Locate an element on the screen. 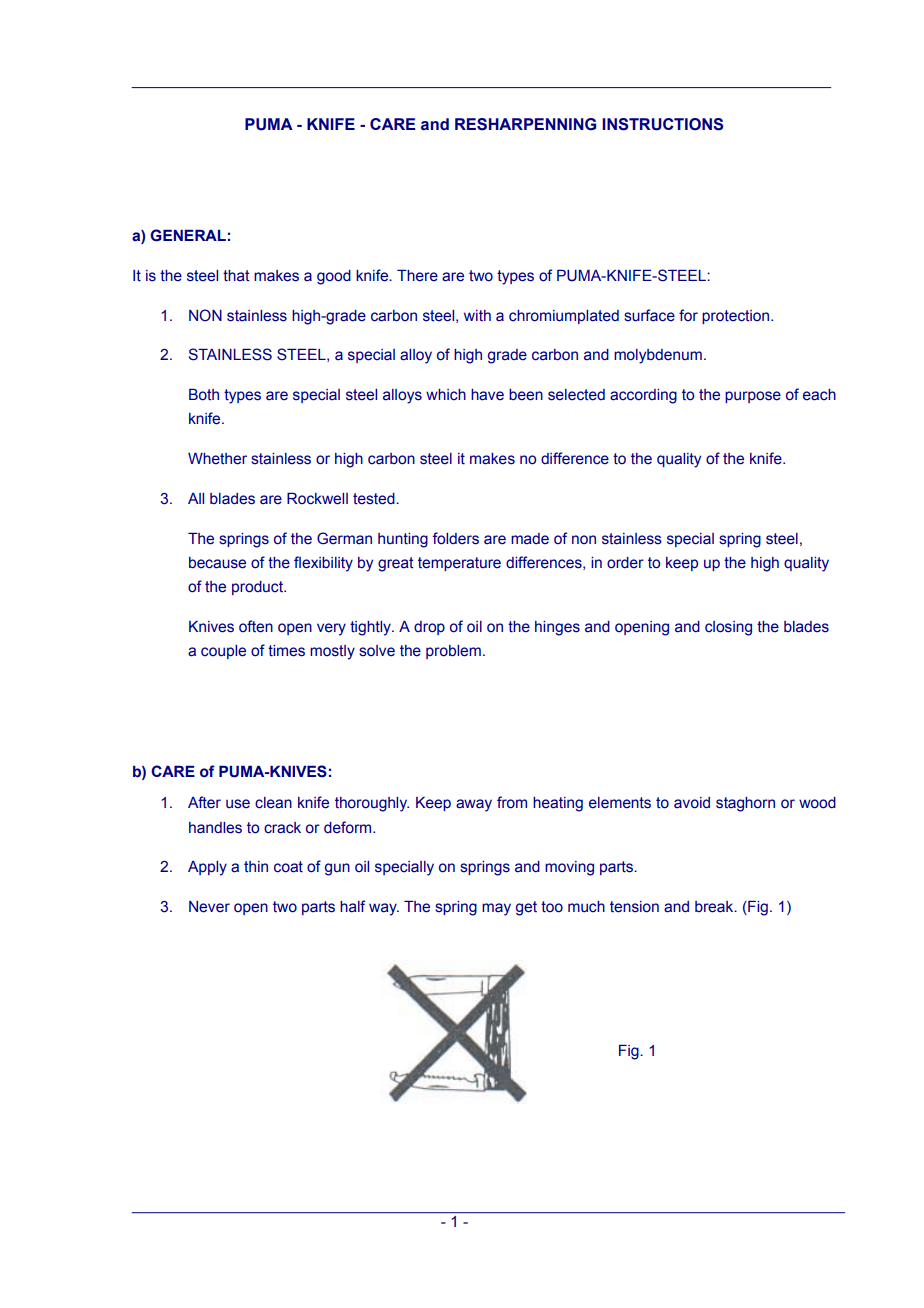  with is located at coordinates (477, 315).
